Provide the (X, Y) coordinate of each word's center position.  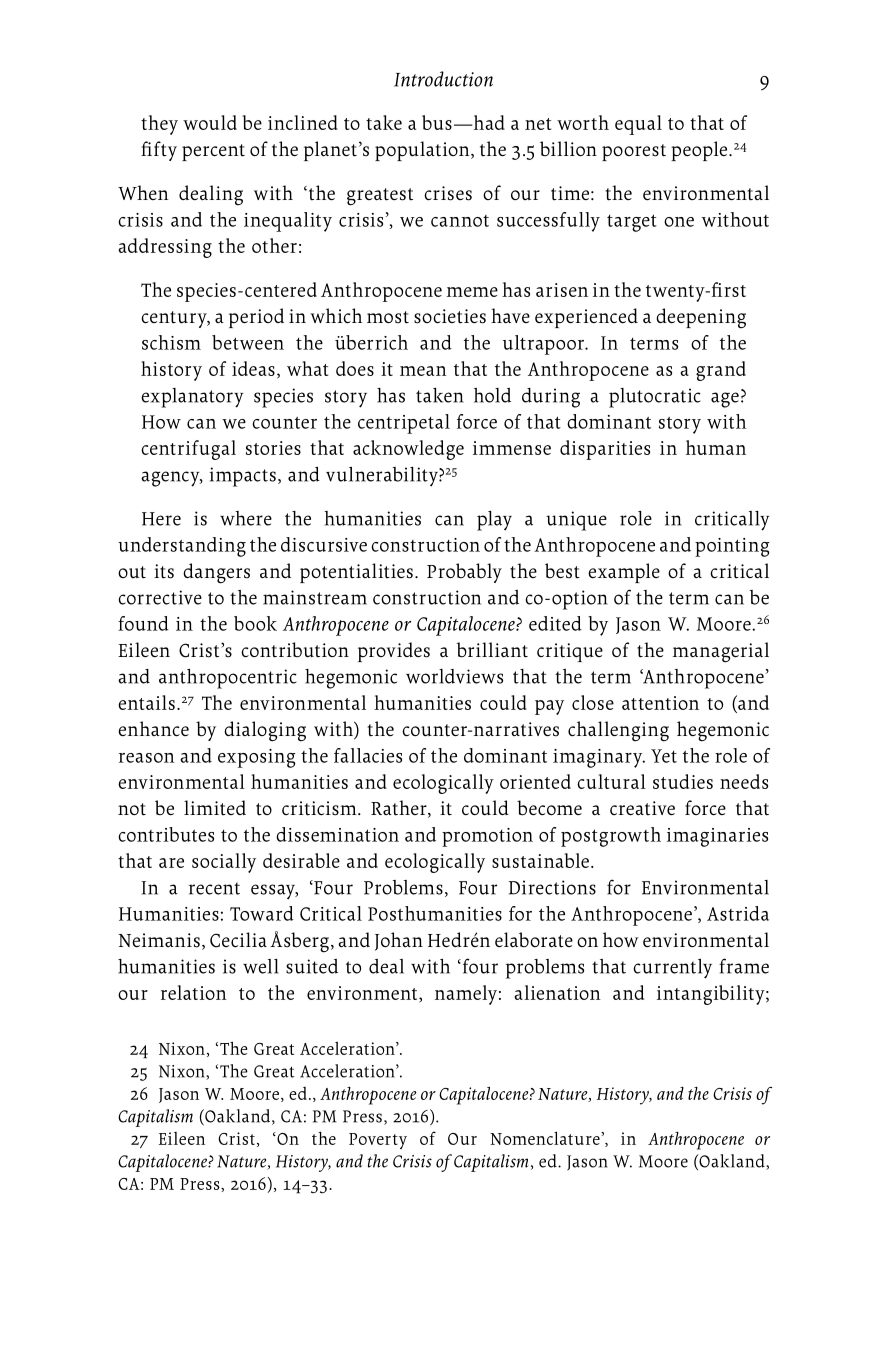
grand (721, 371)
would (210, 122)
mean (423, 371)
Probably (464, 573)
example (624, 573)
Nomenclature (546, 1138)
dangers (216, 573)
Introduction (443, 79)
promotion (487, 837)
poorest (634, 152)
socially (224, 863)
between (248, 342)
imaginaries (717, 837)
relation (194, 992)
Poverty (378, 1141)
